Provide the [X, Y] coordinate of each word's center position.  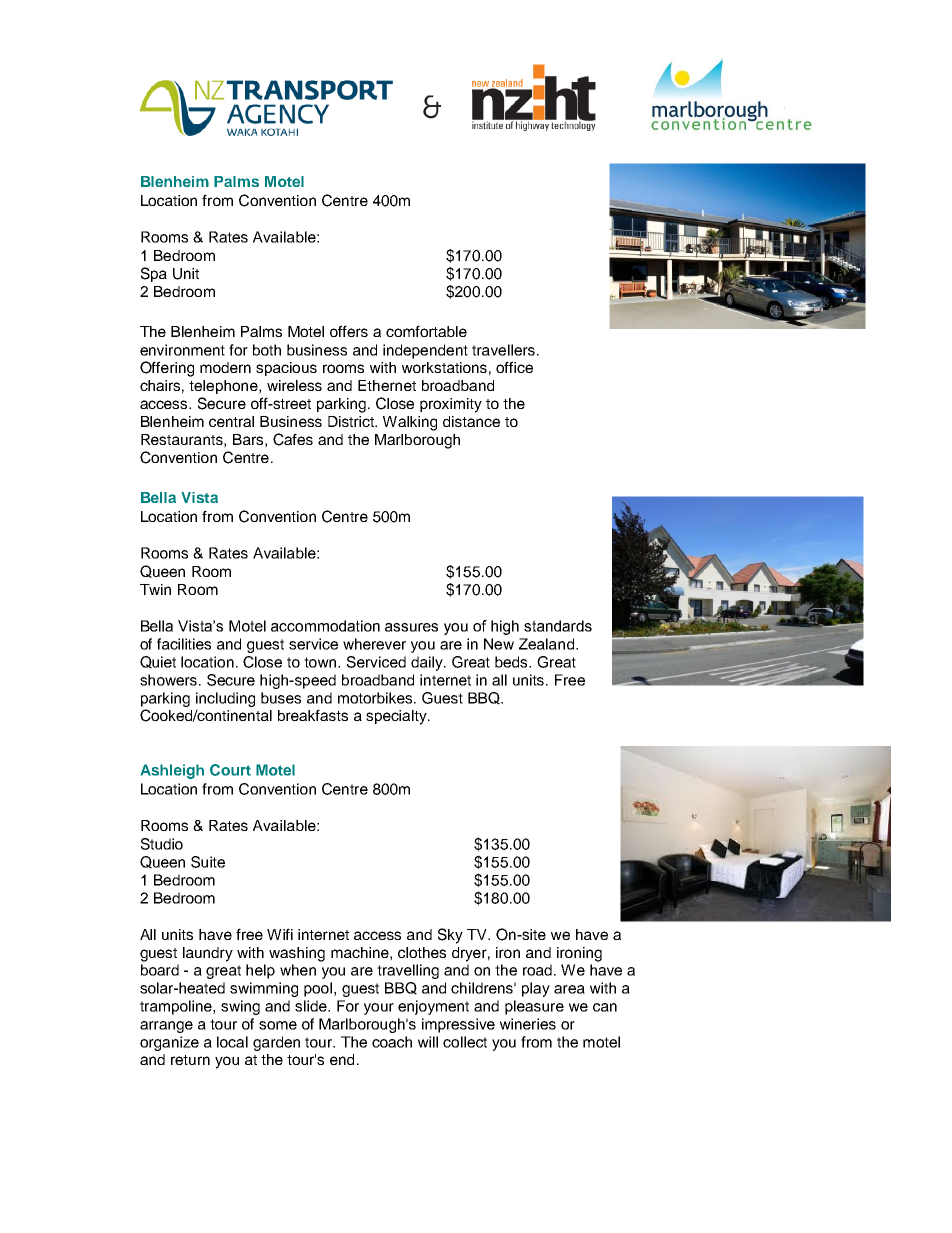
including [225, 699]
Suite [208, 862]
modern [225, 367]
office [514, 367]
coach [392, 1042]
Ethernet [387, 385]
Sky [450, 936]
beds [512, 662]
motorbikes [376, 698]
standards [558, 626]
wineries [528, 1024]
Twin [155, 589]
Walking [410, 423]
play [536, 989]
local [232, 1042]
